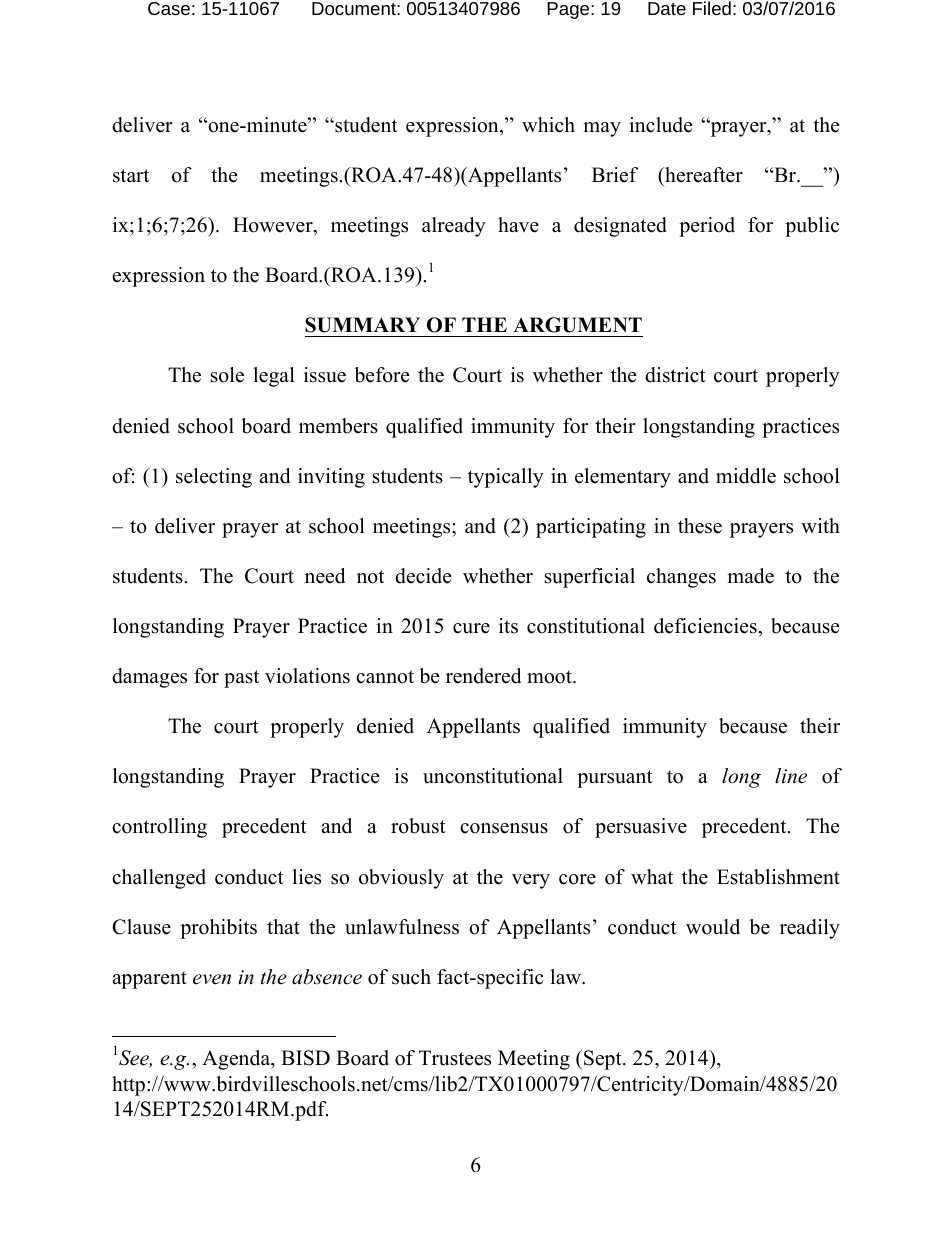  Describe the element at coordinates (548, 125) in the screenshot. I see `which` at that location.
